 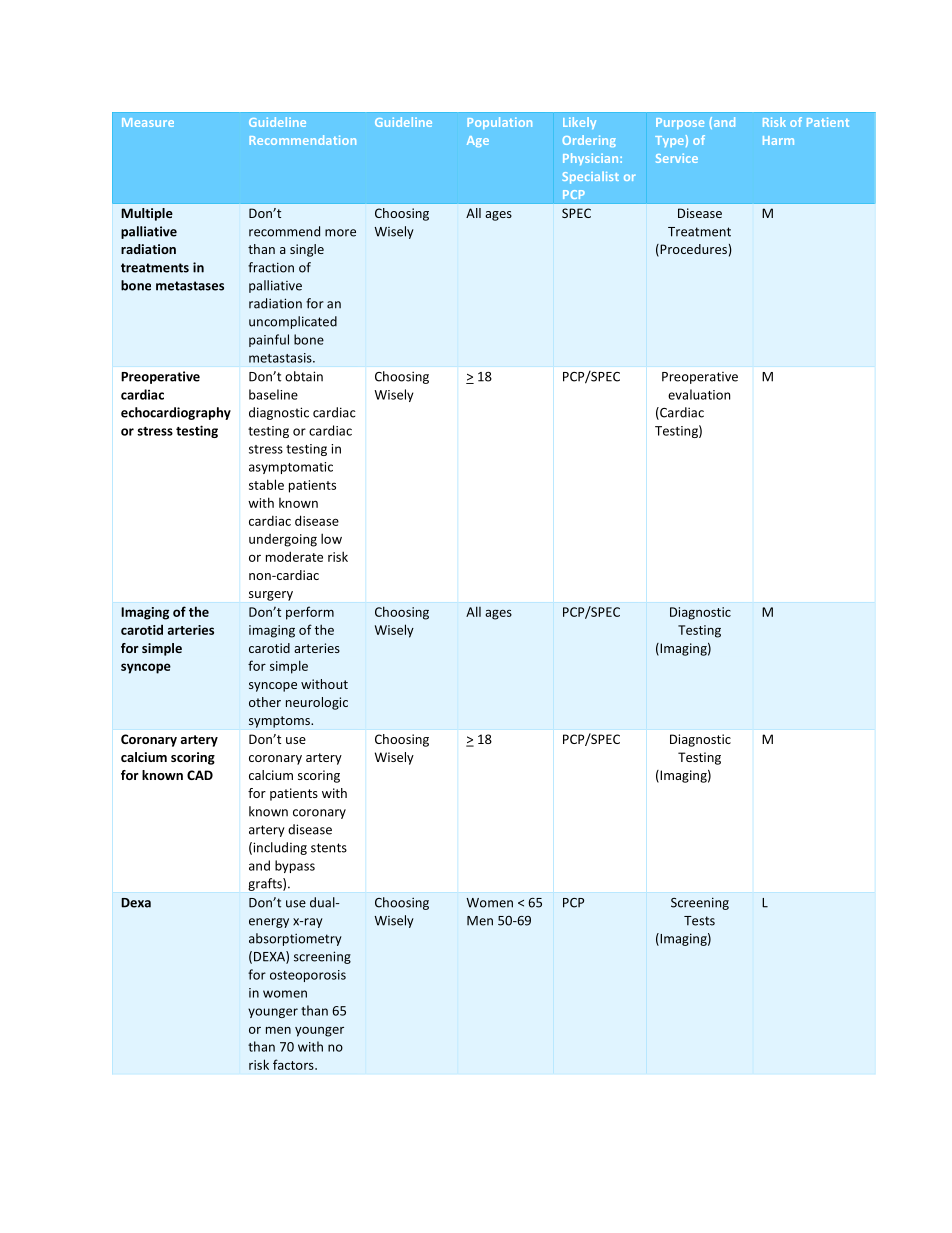 What do you see at coordinates (271, 596) in the image?
I see `surgery` at bounding box center [271, 596].
